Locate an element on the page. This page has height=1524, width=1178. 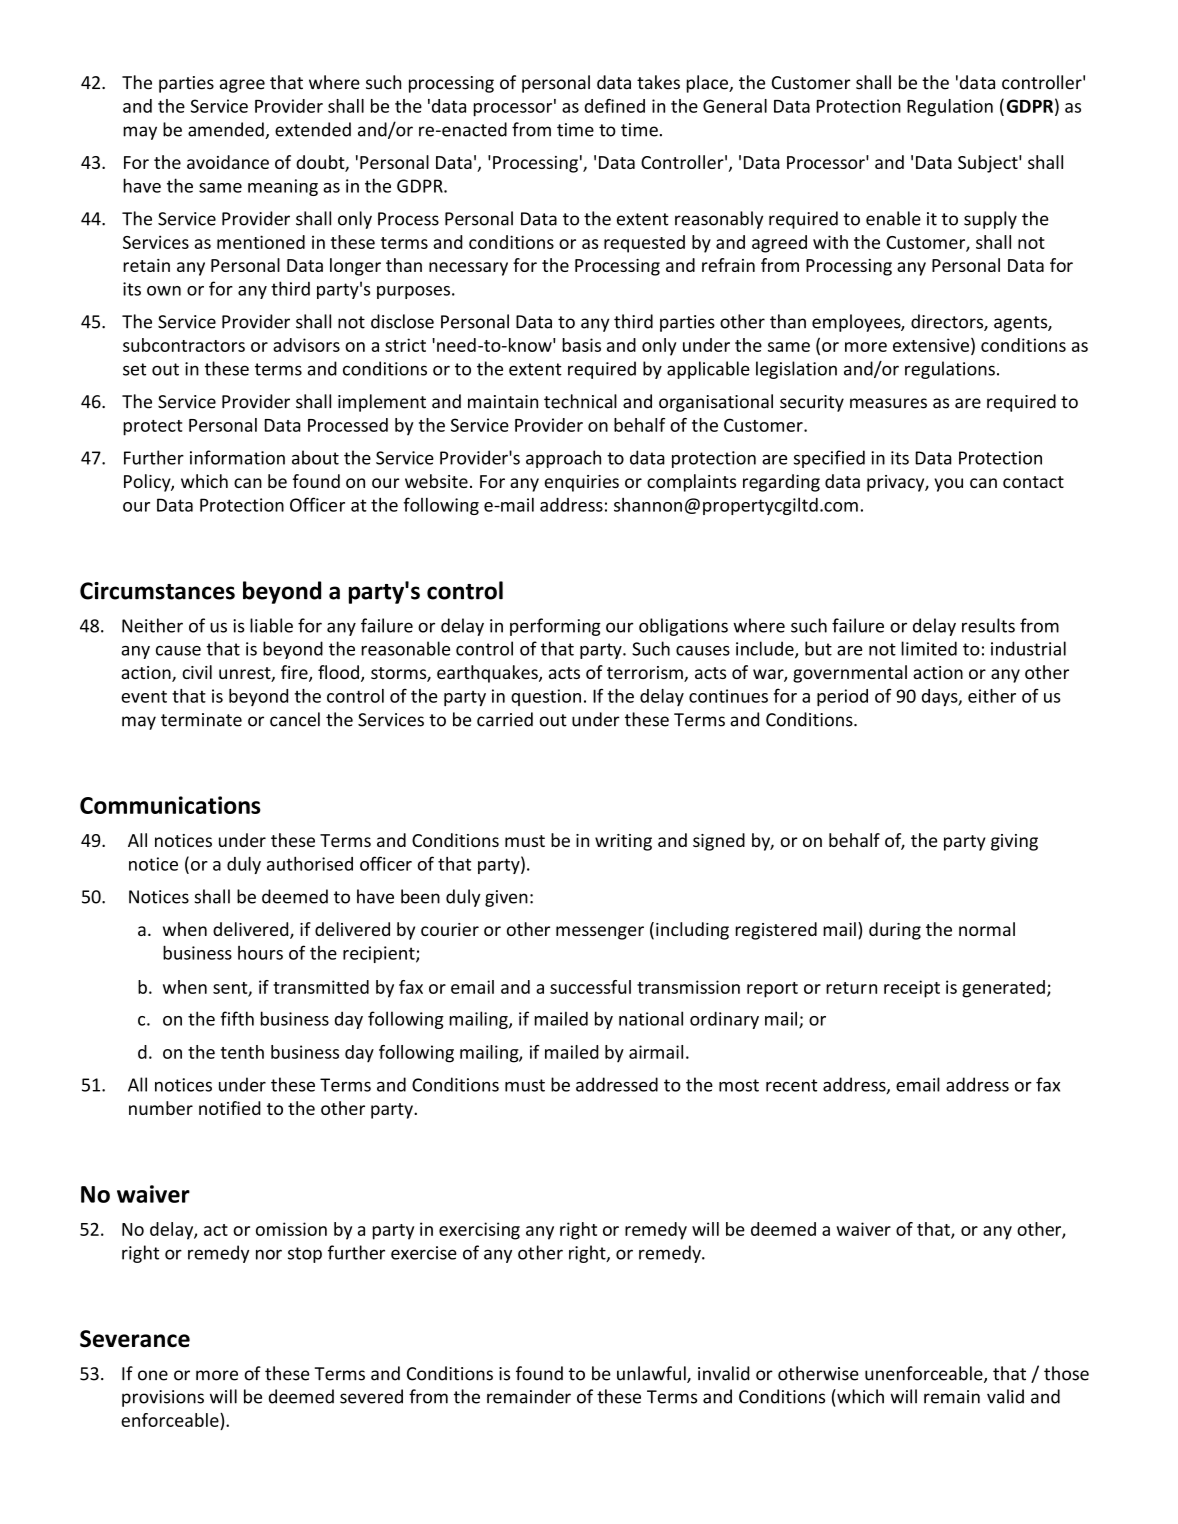
amended is located at coordinates (227, 130).
